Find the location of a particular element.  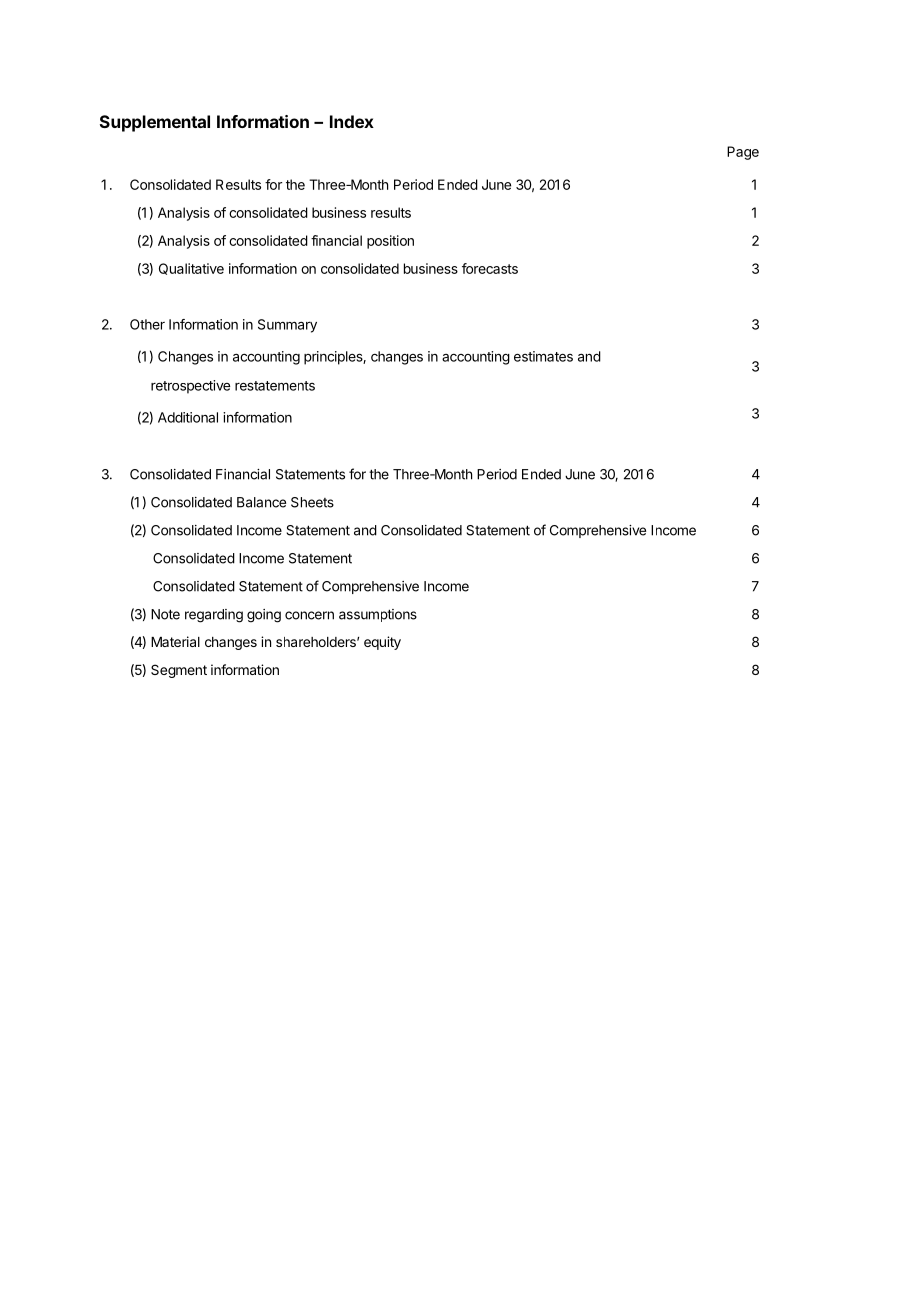

Index is located at coordinates (352, 121).
